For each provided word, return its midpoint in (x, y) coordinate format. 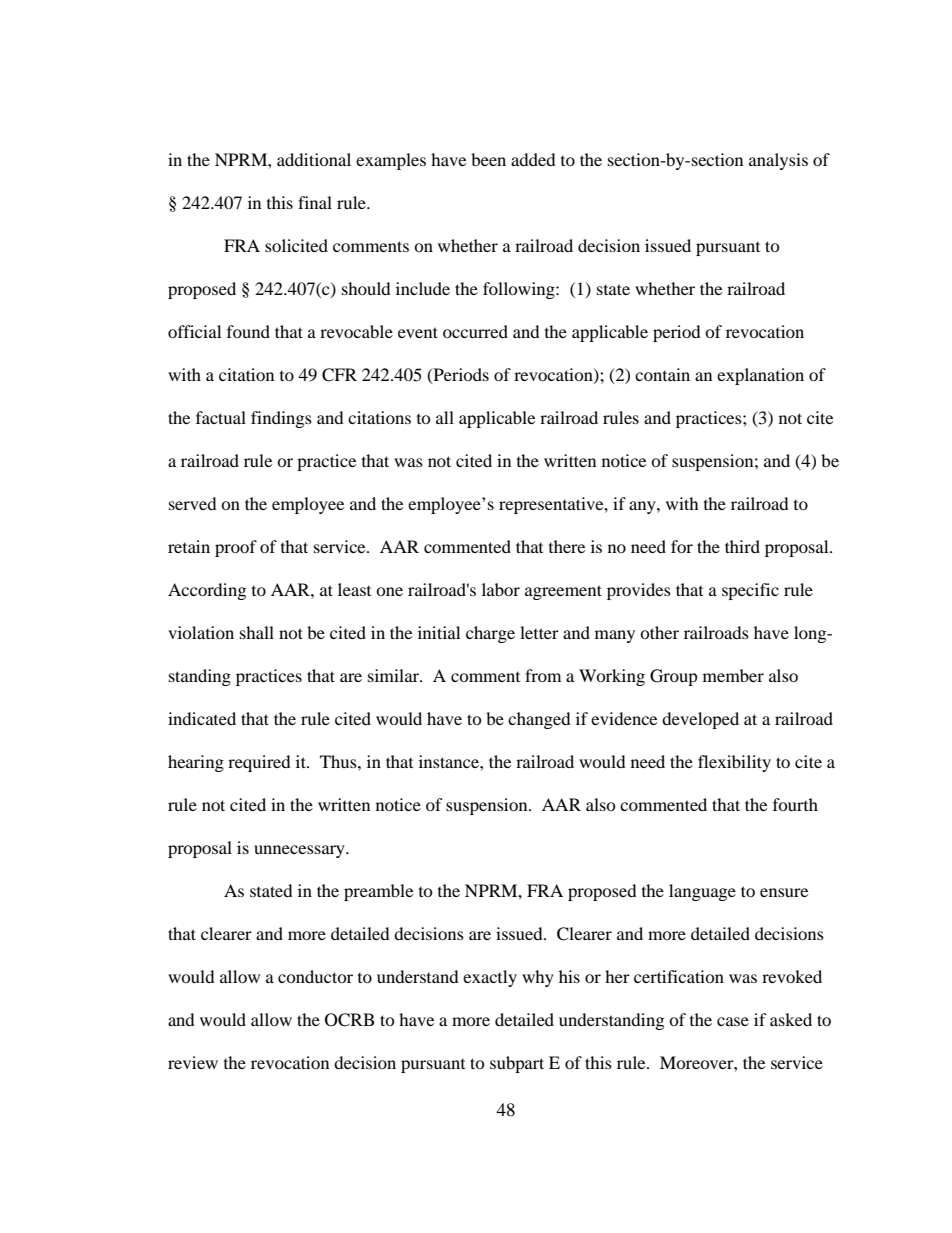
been (488, 159)
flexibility (734, 763)
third (742, 546)
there (567, 546)
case (733, 1021)
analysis (778, 161)
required (259, 763)
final (315, 202)
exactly (490, 978)
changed (539, 720)
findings (281, 419)
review (193, 1062)
